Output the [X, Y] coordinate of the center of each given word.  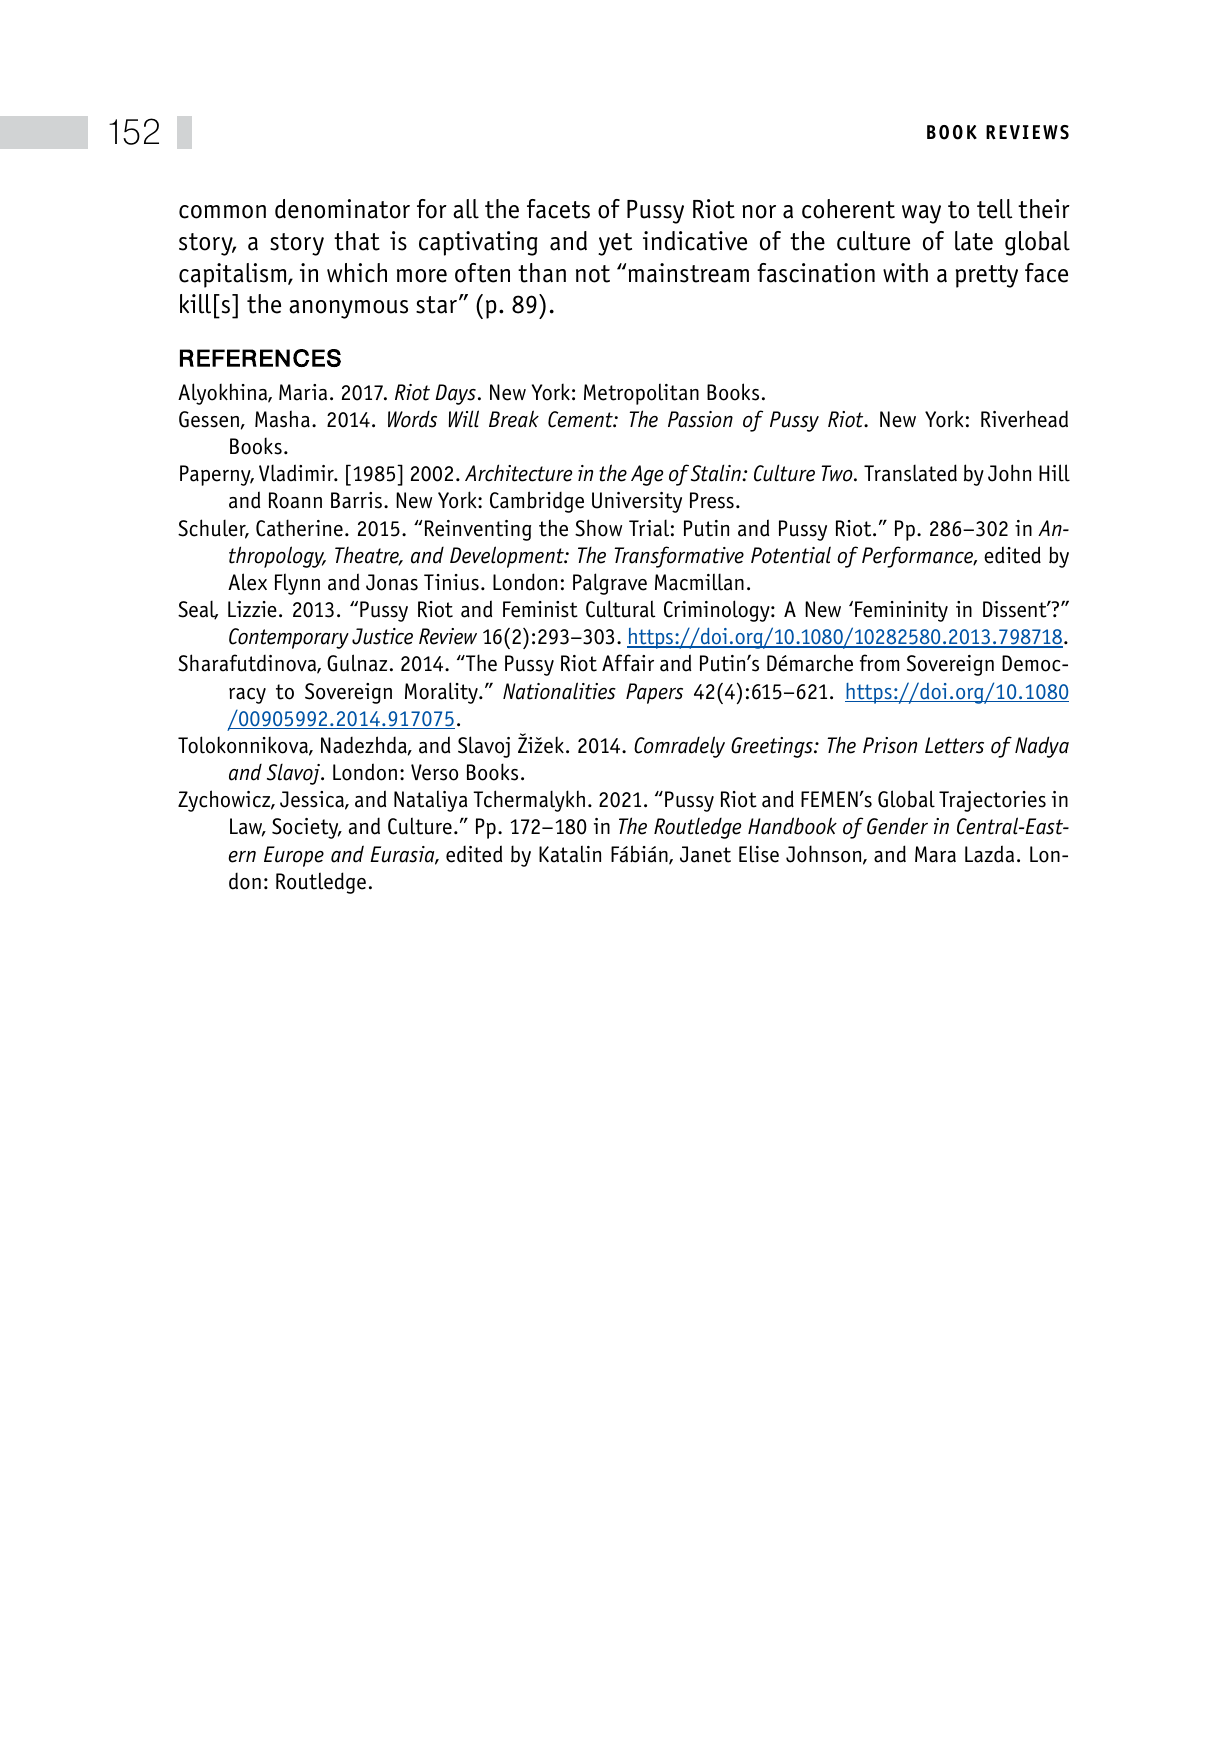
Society [306, 828]
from [879, 663]
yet [615, 244]
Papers [654, 693]
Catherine [299, 528]
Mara [935, 854]
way [921, 214]
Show [598, 528]
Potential [791, 555]
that [357, 241]
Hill [1054, 473]
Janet [705, 854]
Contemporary [289, 638]
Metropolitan [641, 394]
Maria [303, 392]
